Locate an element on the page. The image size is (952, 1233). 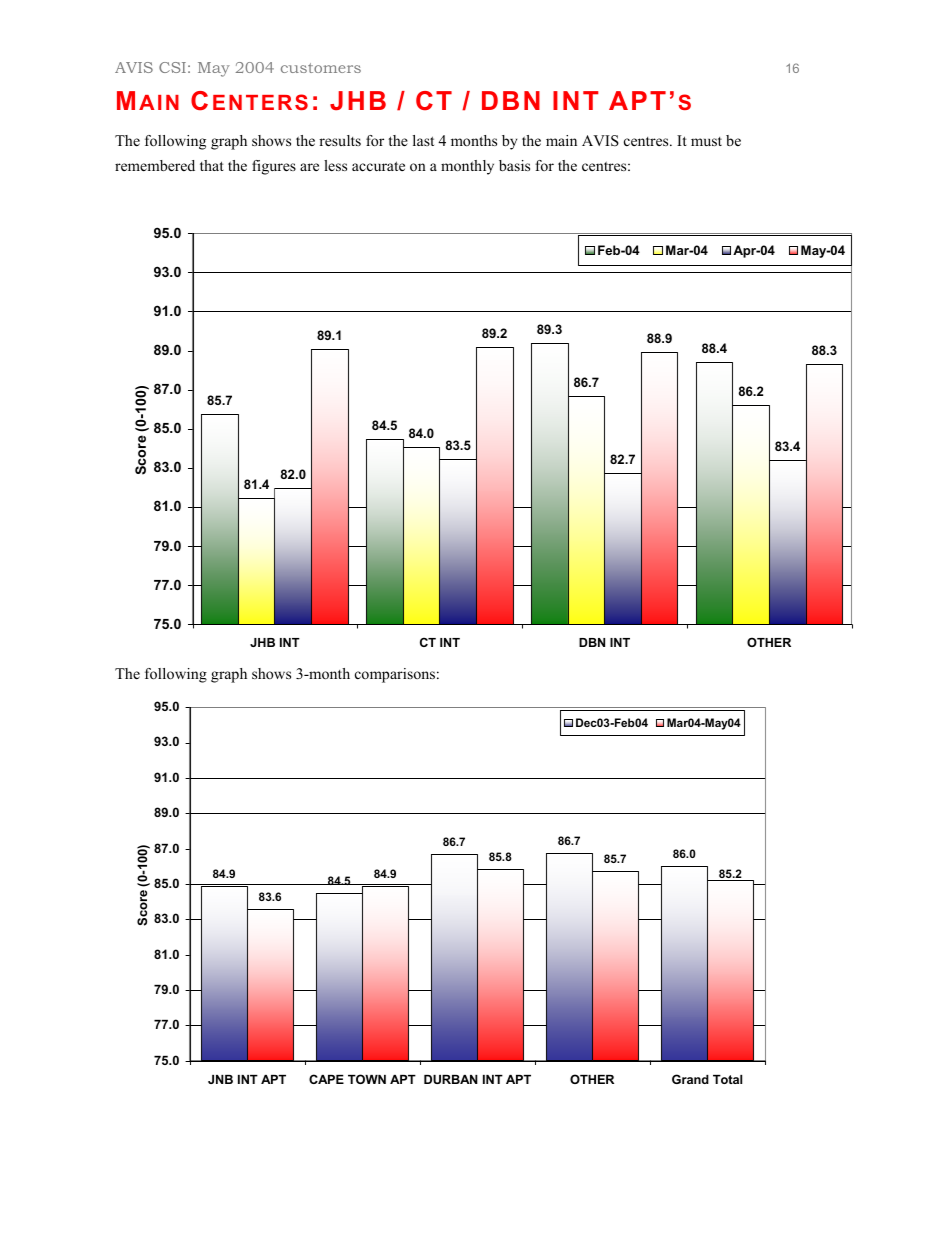
CSI is located at coordinates (172, 67).
